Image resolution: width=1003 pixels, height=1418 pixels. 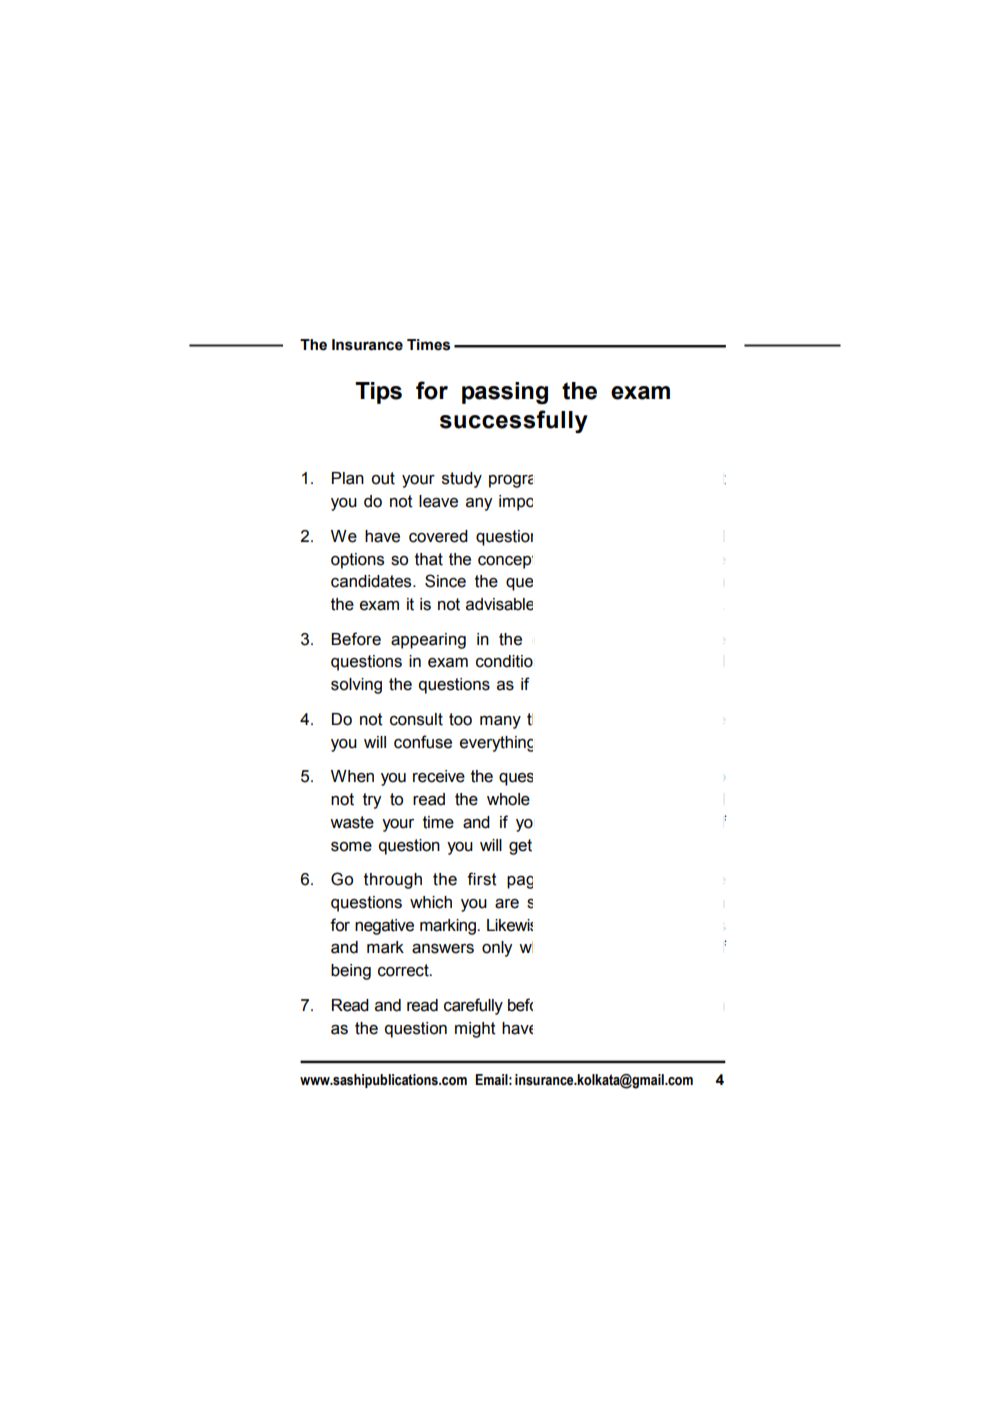 I want to click on many, so click(x=500, y=722).
